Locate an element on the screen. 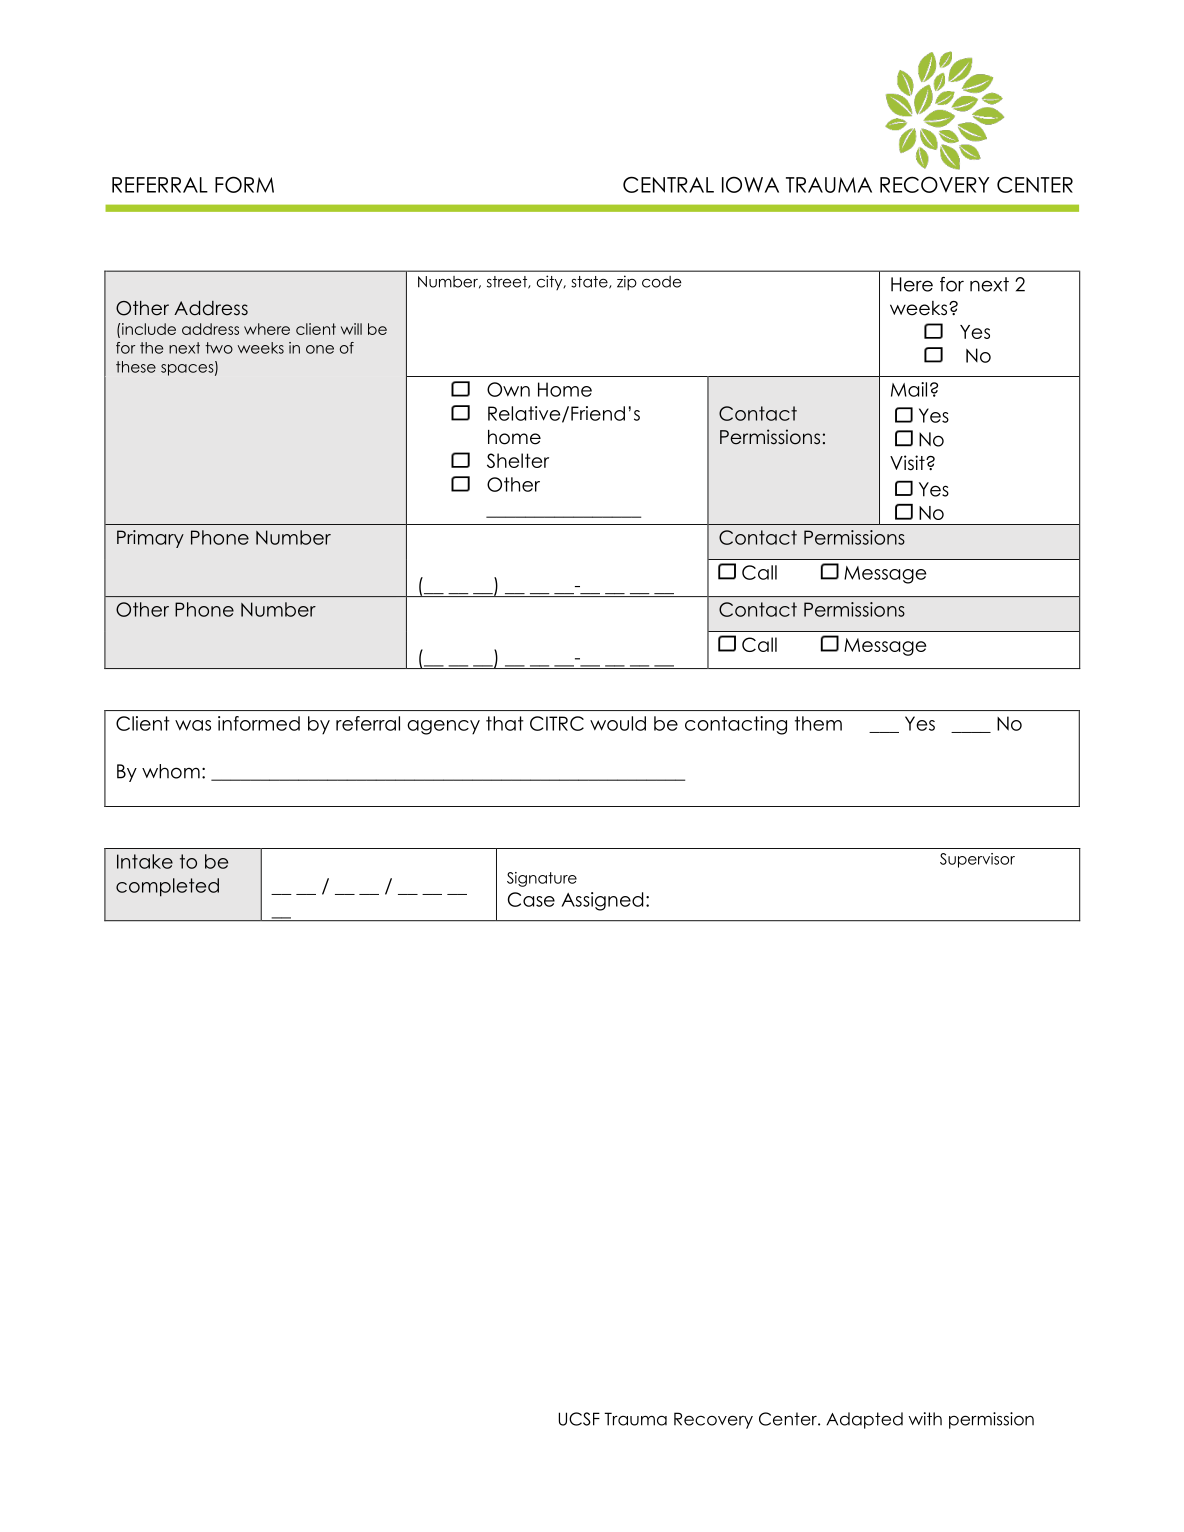 The height and width of the screenshot is (1532, 1184). Assigned is located at coordinates (602, 901).
